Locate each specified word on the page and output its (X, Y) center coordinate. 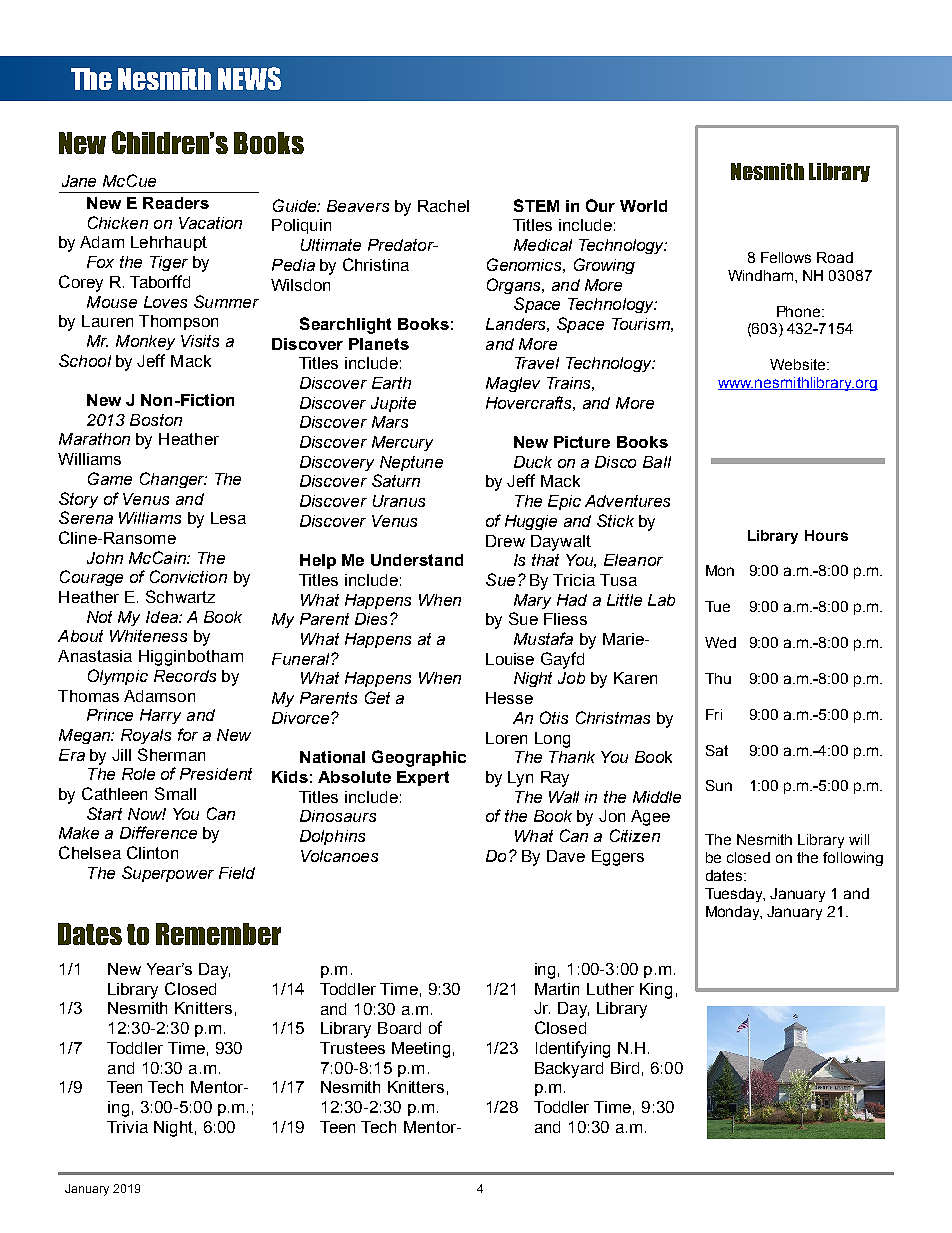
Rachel (443, 206)
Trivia (127, 1127)
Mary (532, 601)
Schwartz (180, 596)
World (643, 206)
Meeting (421, 1050)
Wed (720, 642)
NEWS (249, 78)
